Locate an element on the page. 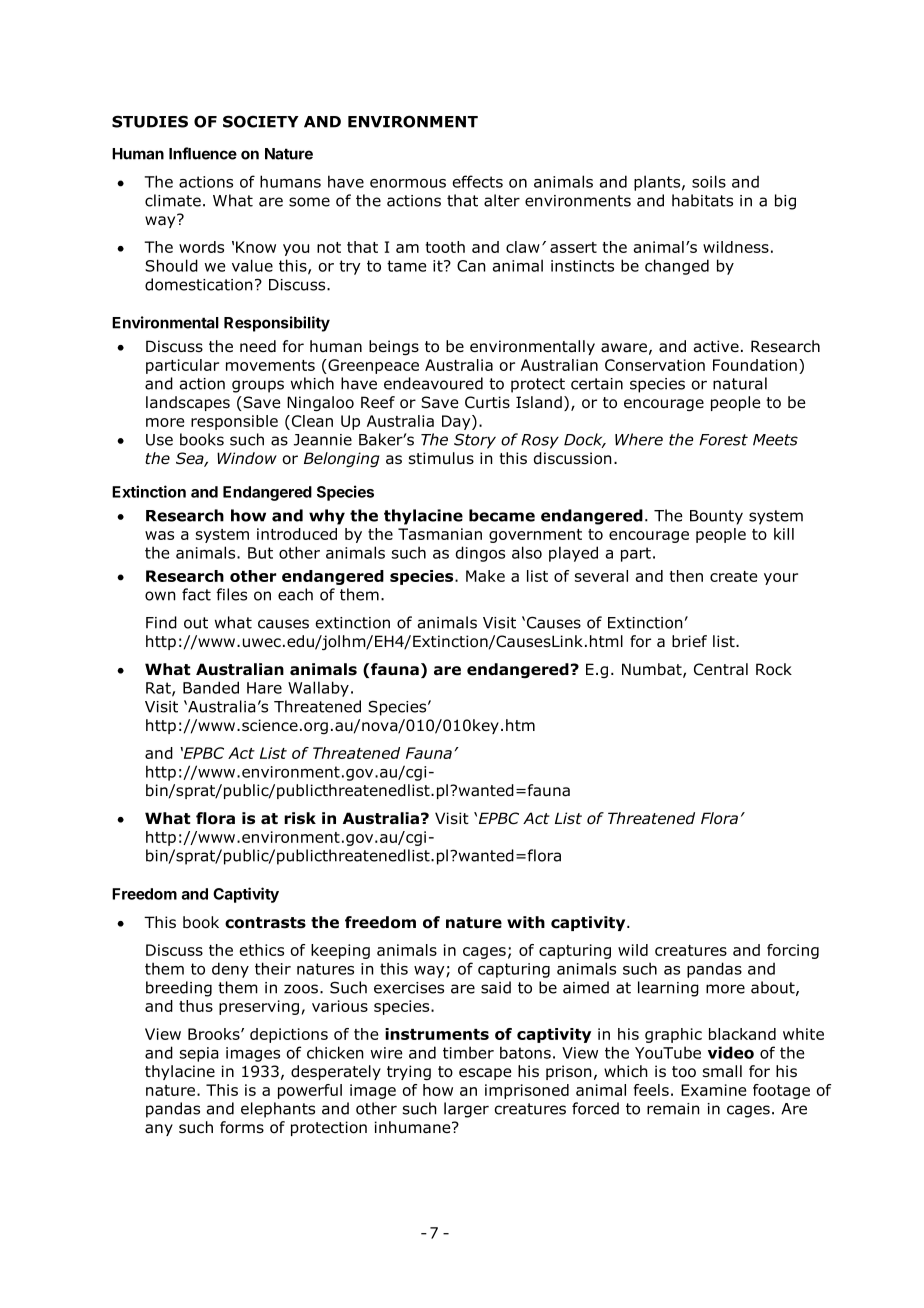  Forest is located at coordinates (723, 440).
